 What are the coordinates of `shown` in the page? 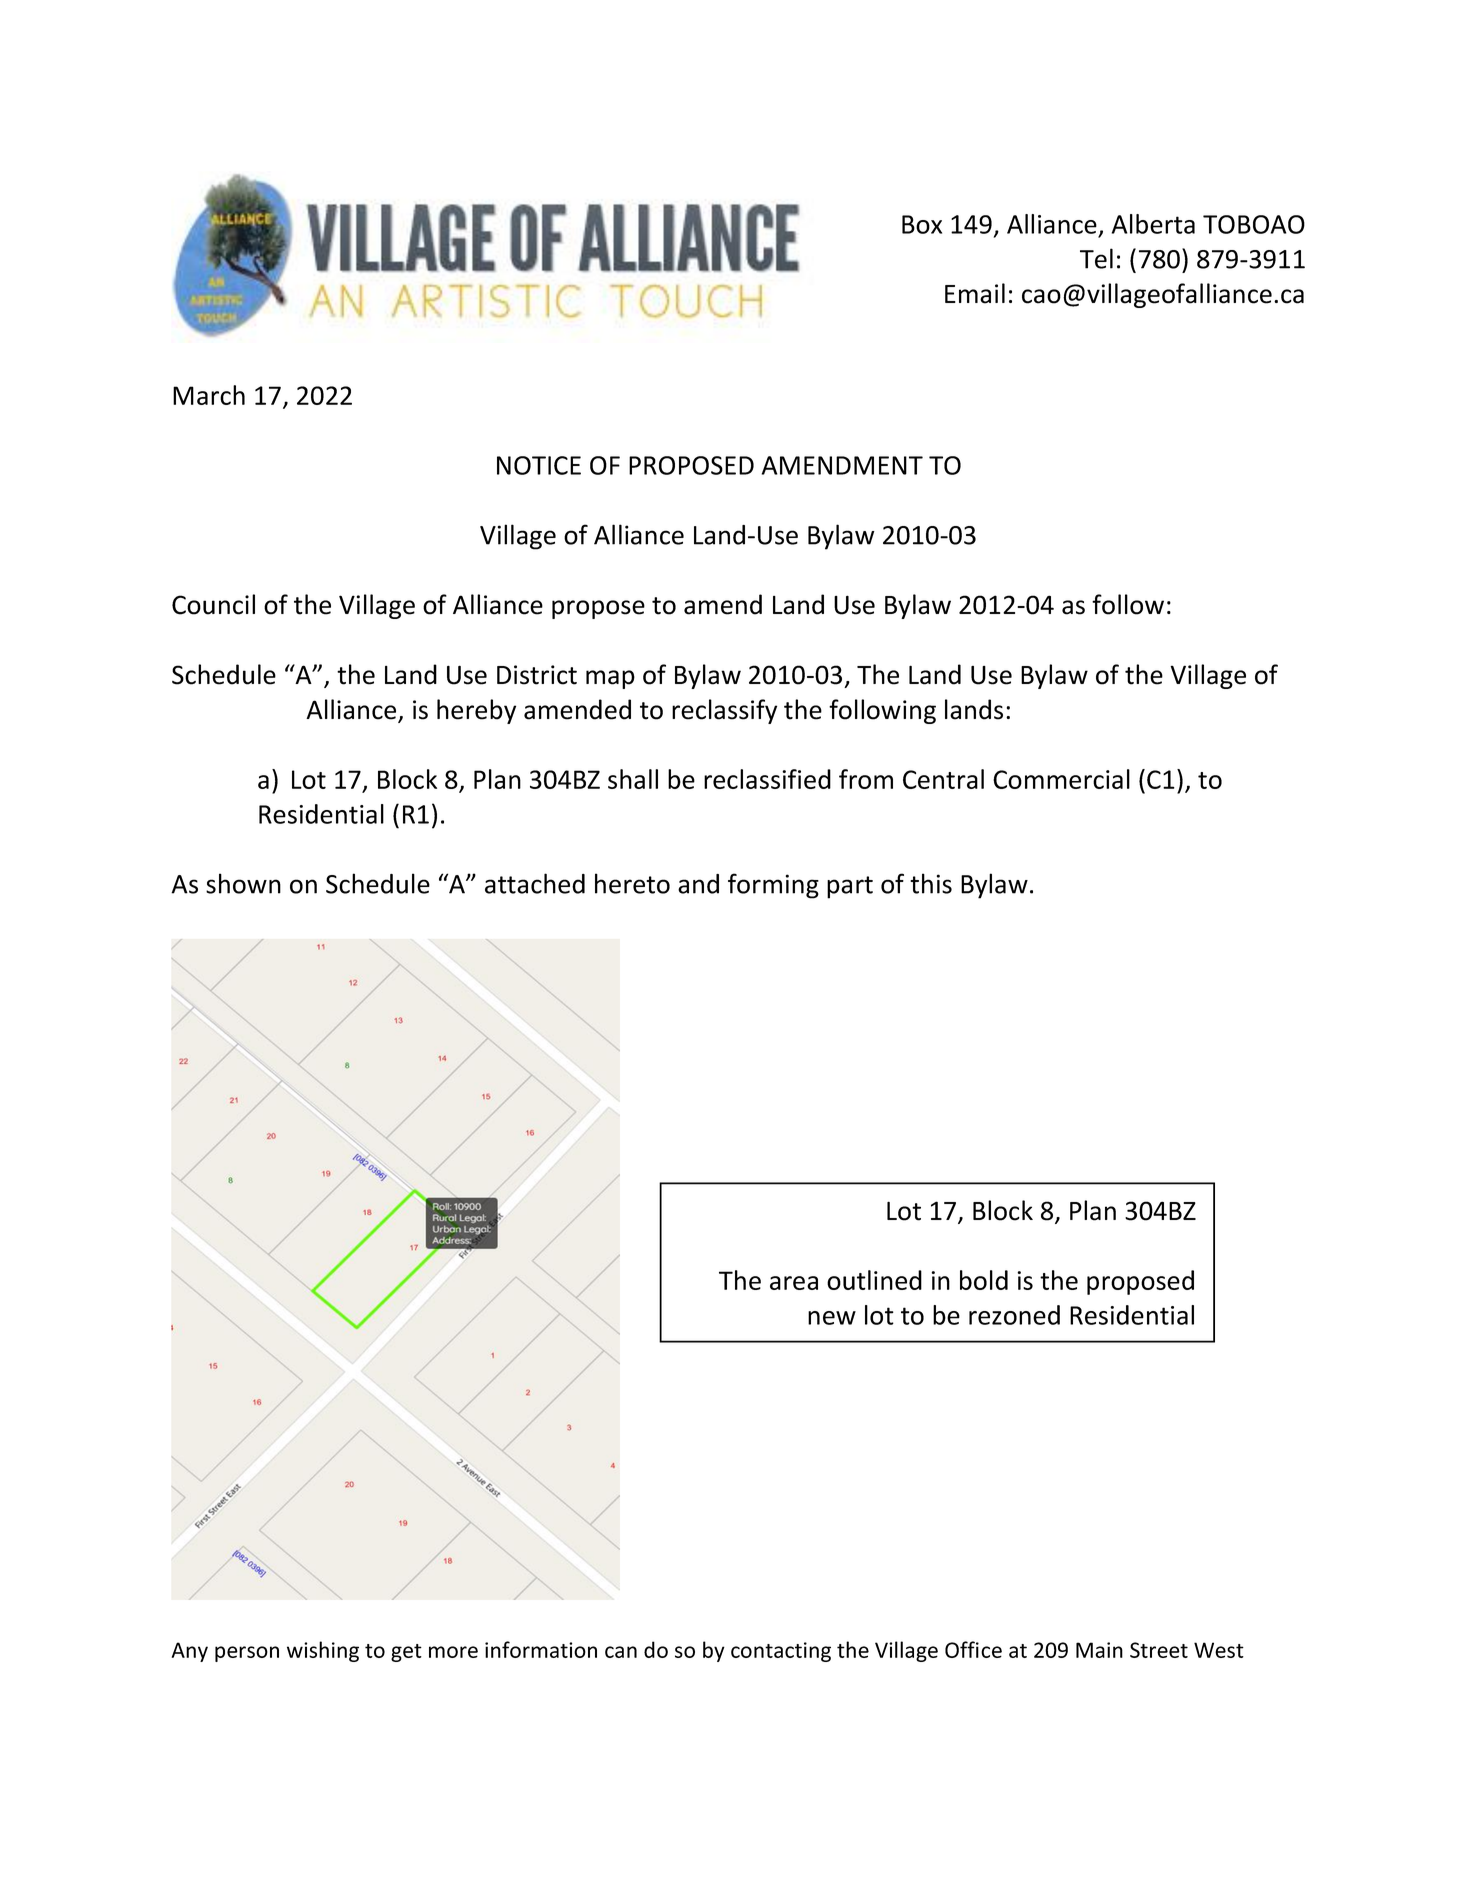 It's located at (243, 883).
